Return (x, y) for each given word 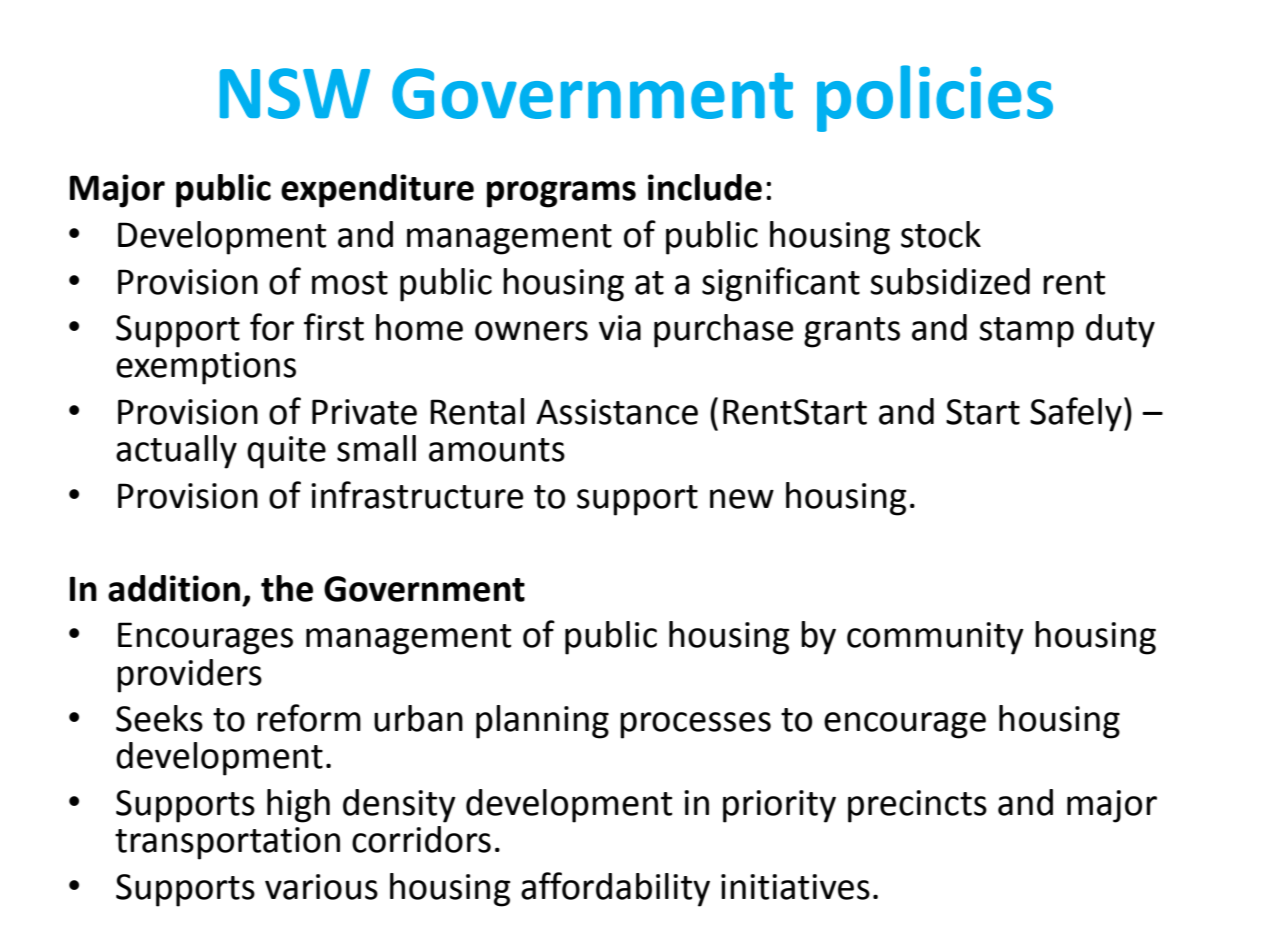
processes (695, 725)
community (935, 638)
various (321, 887)
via (620, 328)
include (705, 187)
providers (189, 676)
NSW (295, 93)
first (334, 327)
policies (935, 98)
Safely (1076, 414)
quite (286, 452)
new (742, 499)
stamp (1026, 332)
